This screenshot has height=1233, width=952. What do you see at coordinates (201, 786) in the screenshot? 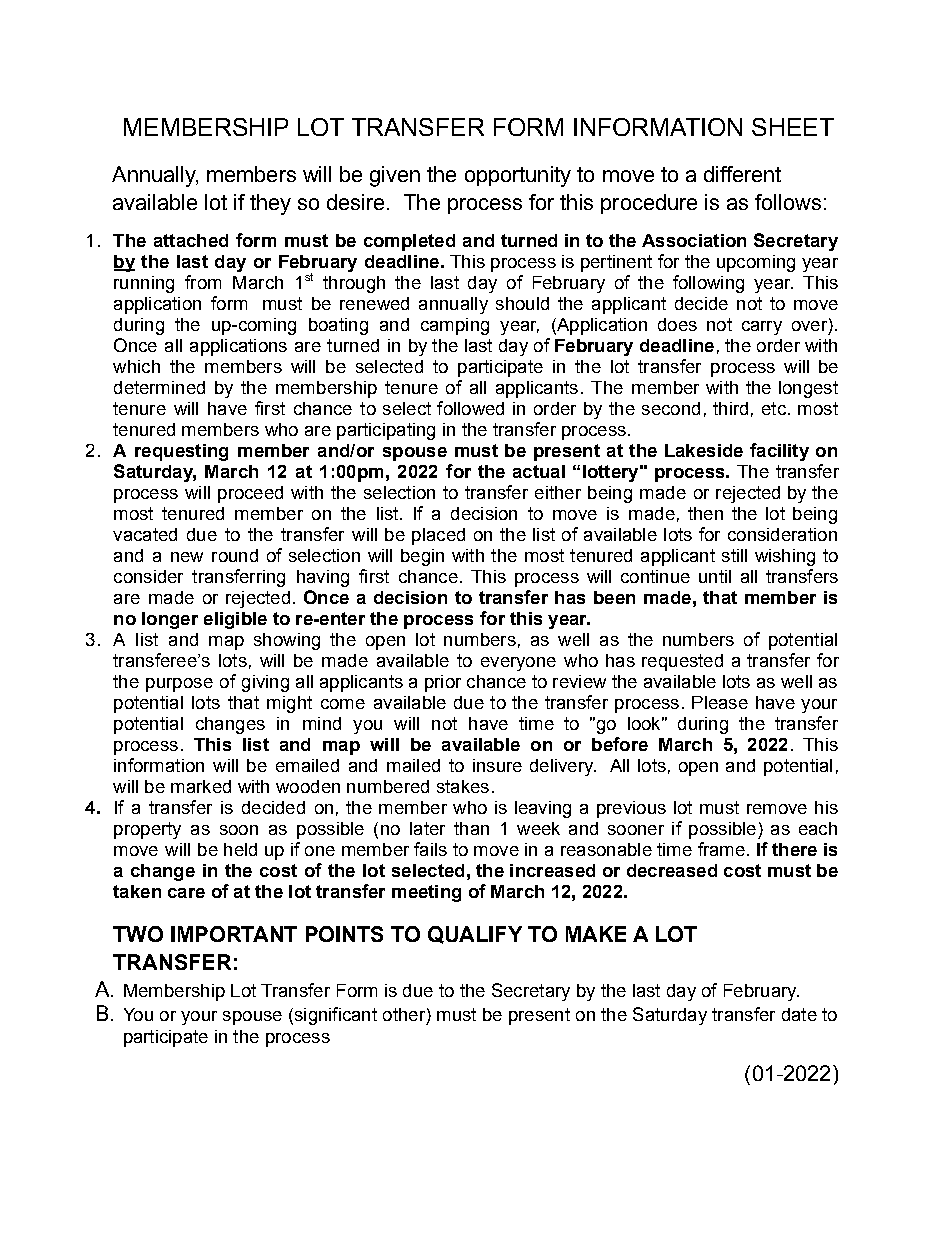
I see `marked` at bounding box center [201, 786].
